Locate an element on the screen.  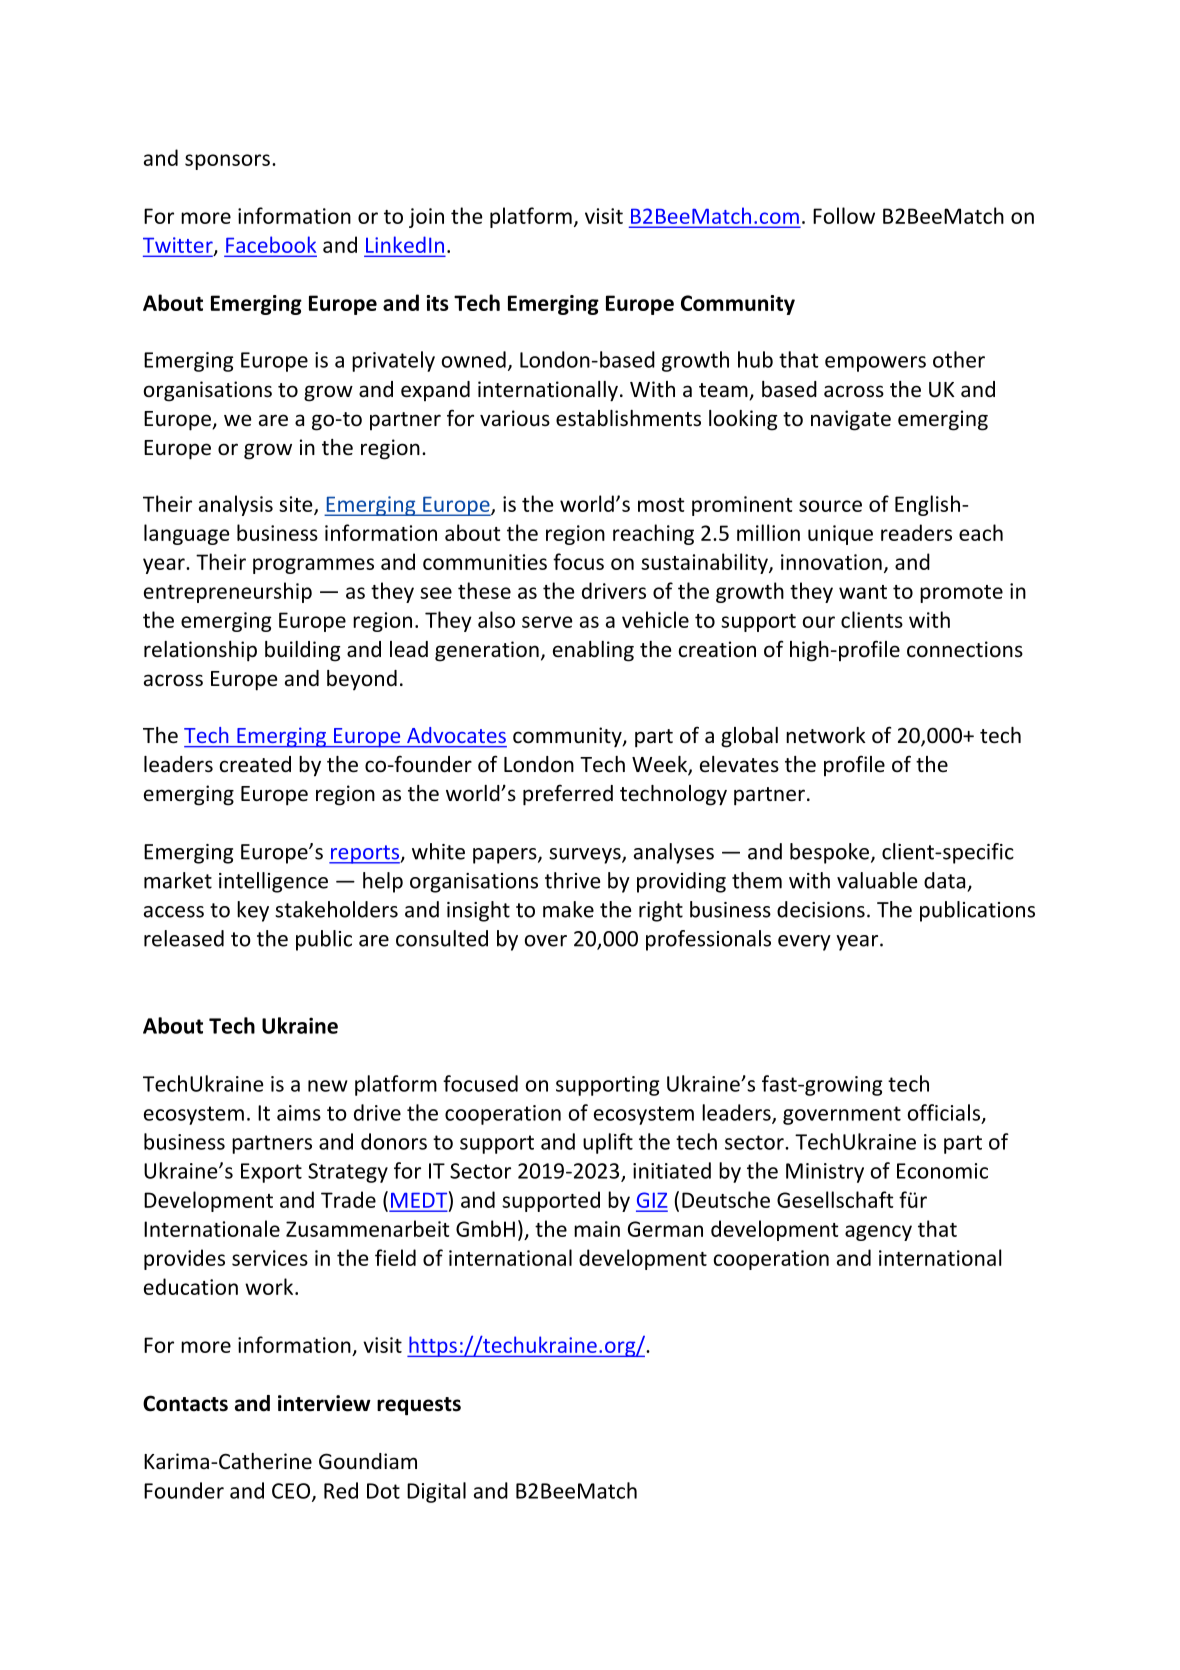
surveys is located at coordinates (586, 856).
